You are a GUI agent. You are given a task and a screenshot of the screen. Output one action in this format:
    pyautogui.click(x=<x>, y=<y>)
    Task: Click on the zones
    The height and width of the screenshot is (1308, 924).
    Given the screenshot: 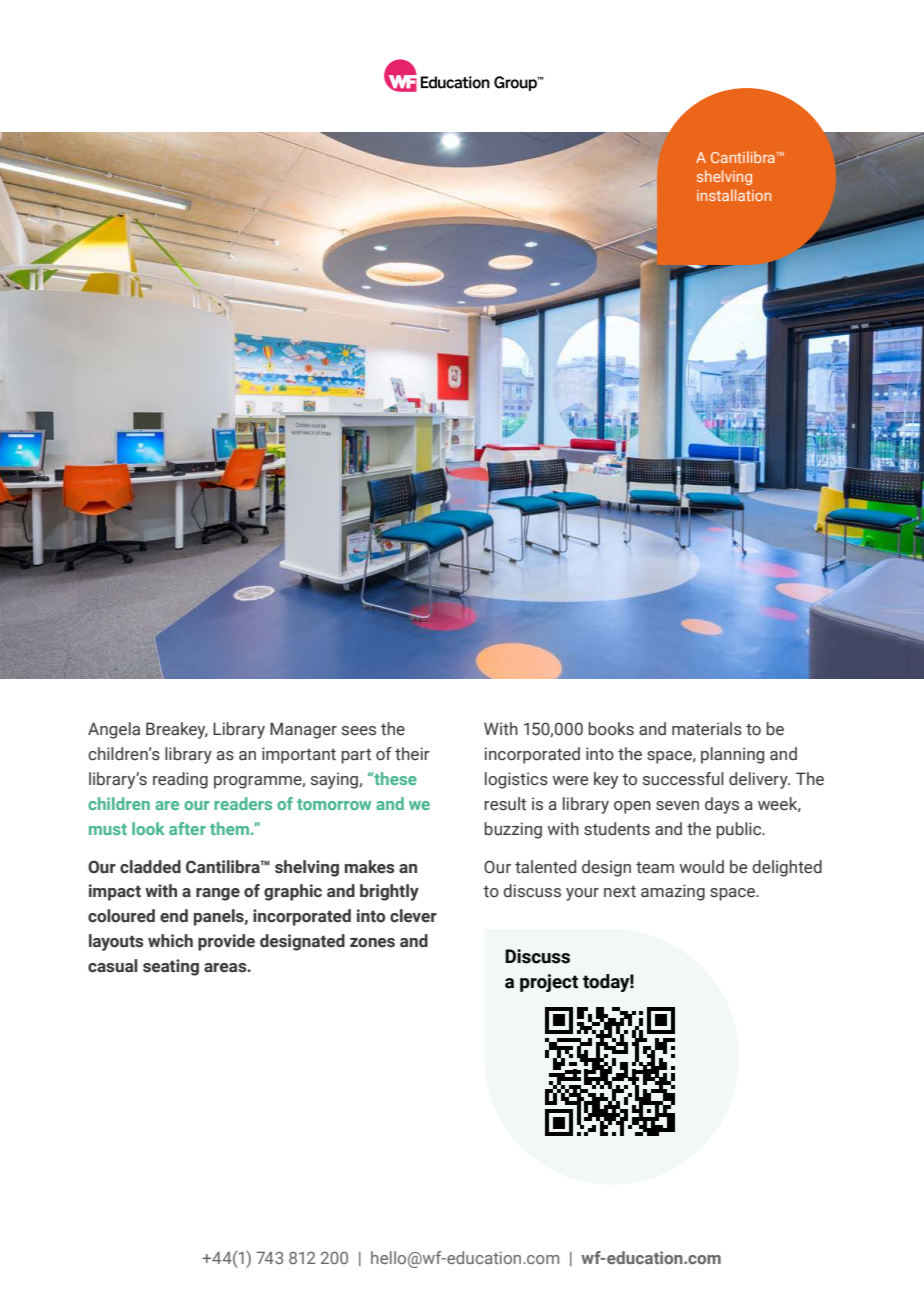 What is the action you would take?
    pyautogui.click(x=372, y=943)
